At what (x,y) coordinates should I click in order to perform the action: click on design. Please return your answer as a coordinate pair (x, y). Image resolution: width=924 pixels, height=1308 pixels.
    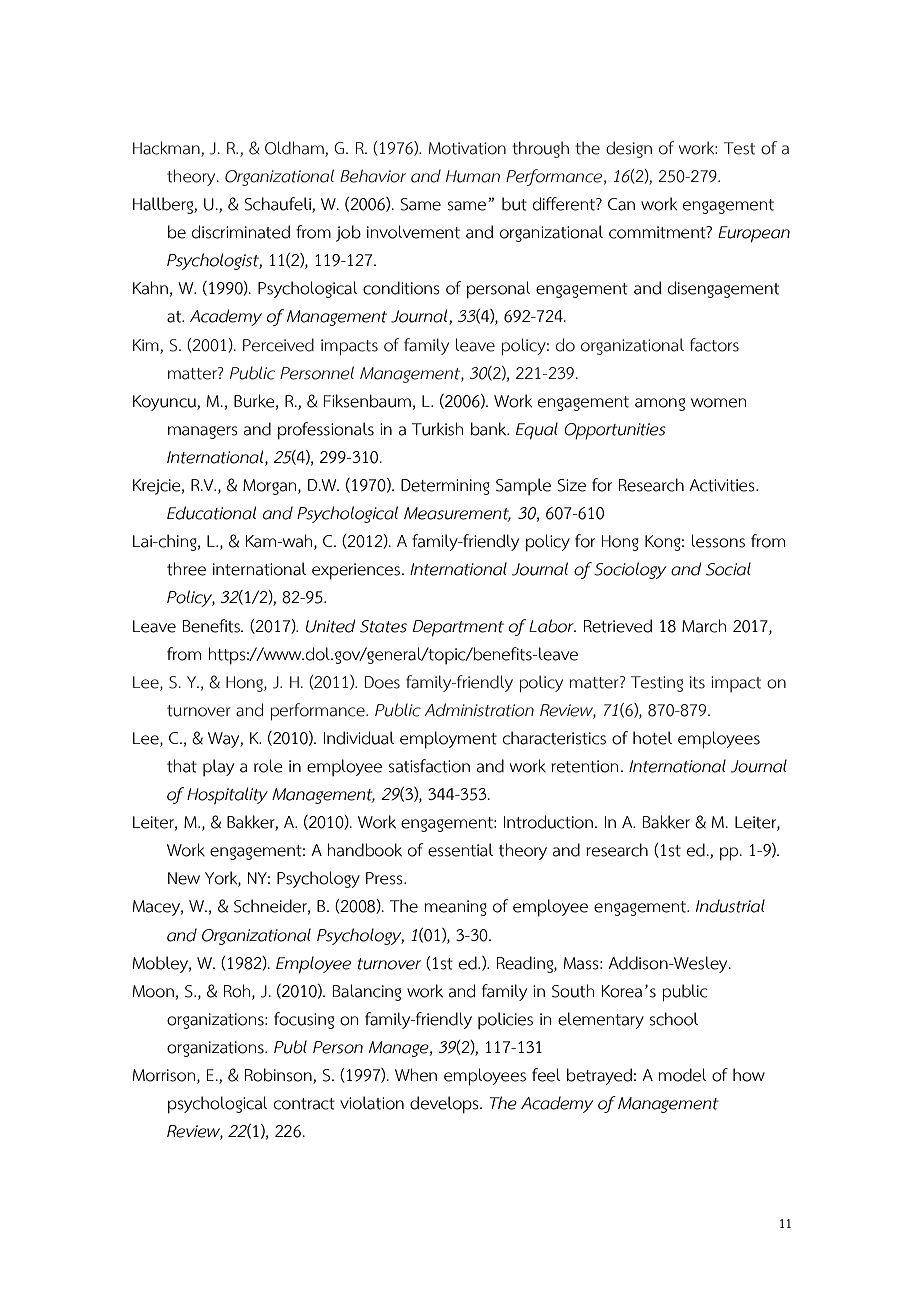
    Looking at the image, I should click on (629, 149).
